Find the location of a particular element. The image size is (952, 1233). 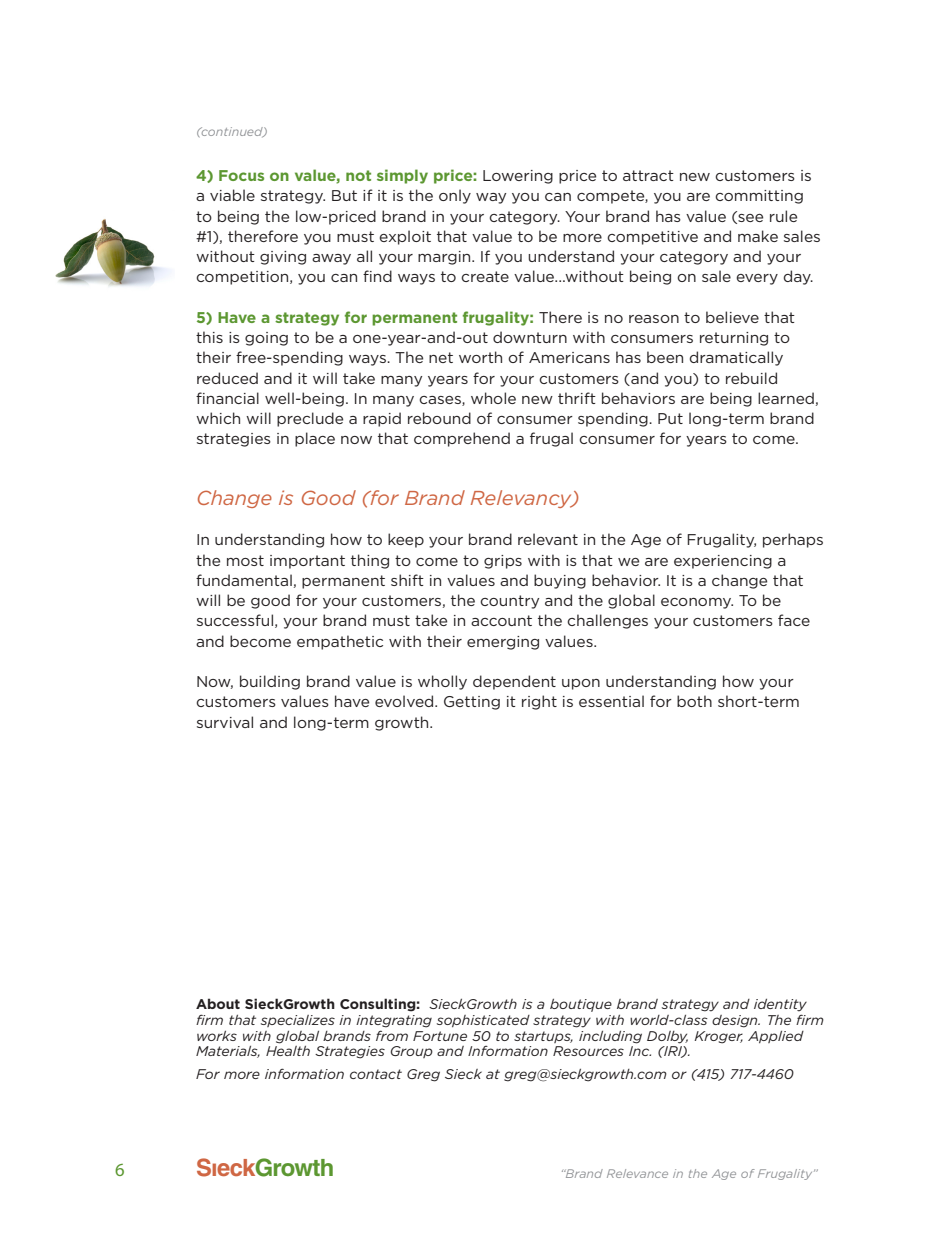

Focus is located at coordinates (241, 175).
